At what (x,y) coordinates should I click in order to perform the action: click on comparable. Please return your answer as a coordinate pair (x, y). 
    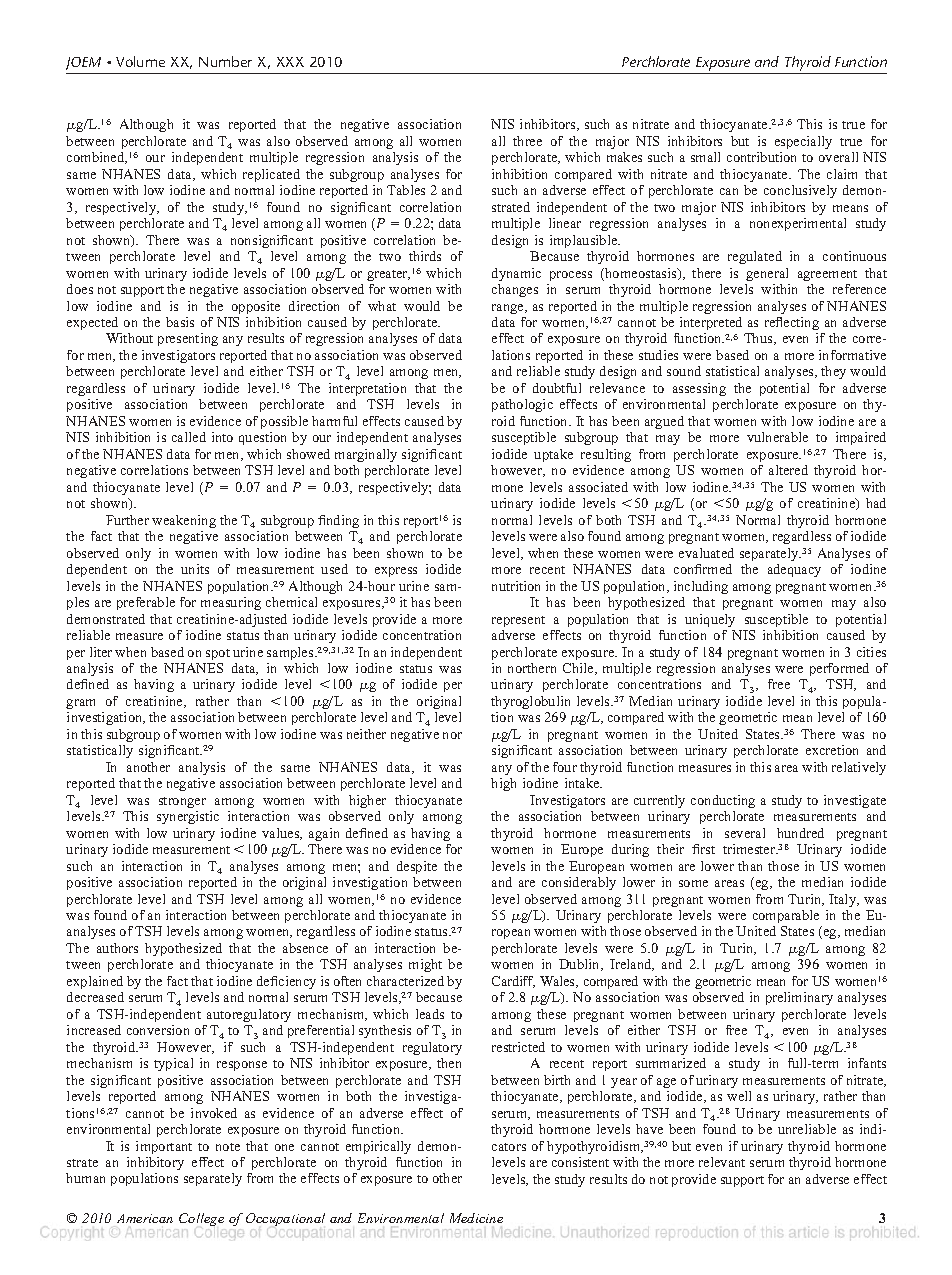
    Looking at the image, I should click on (786, 916).
